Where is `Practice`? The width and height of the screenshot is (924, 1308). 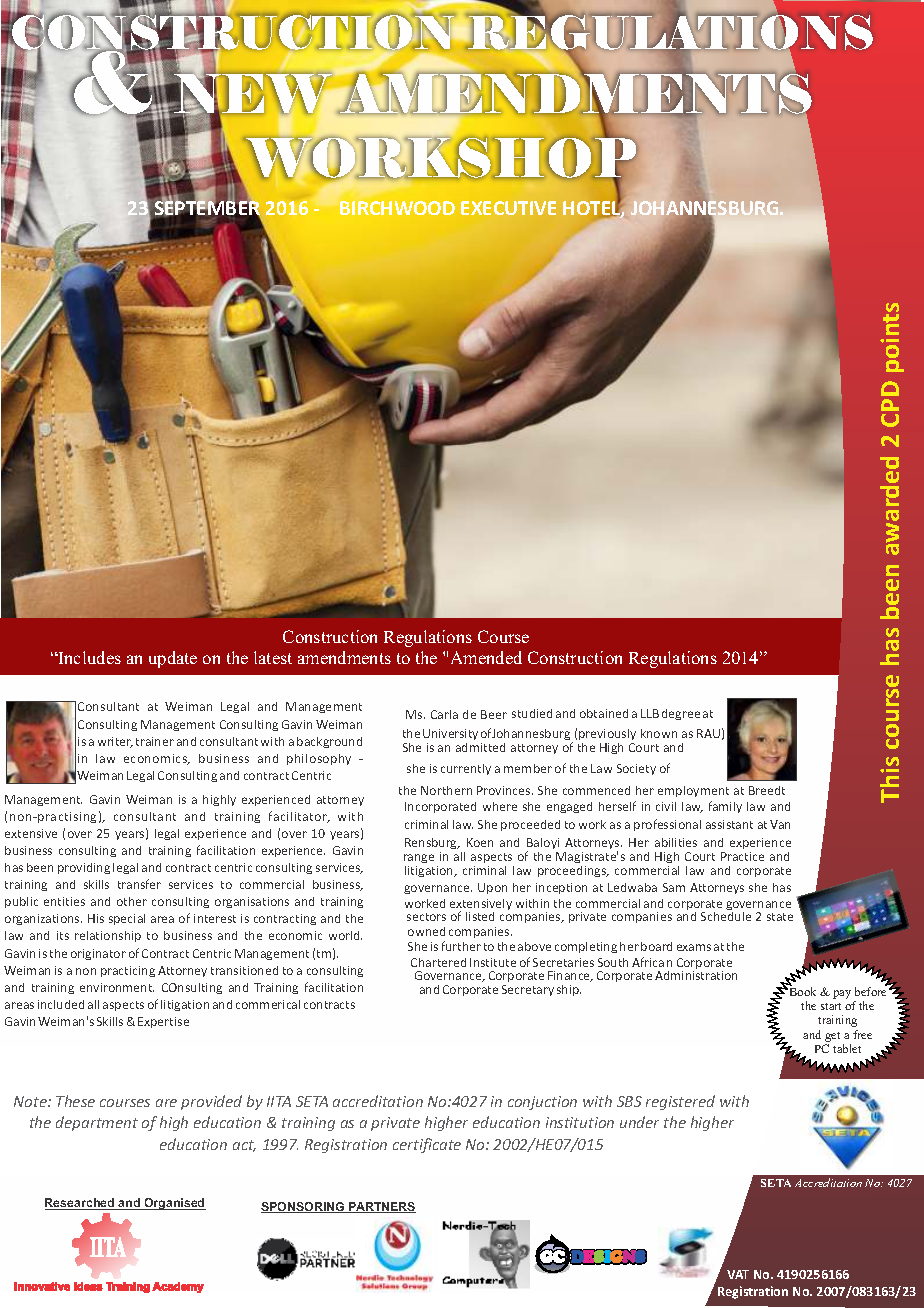
Practice is located at coordinates (742, 856).
